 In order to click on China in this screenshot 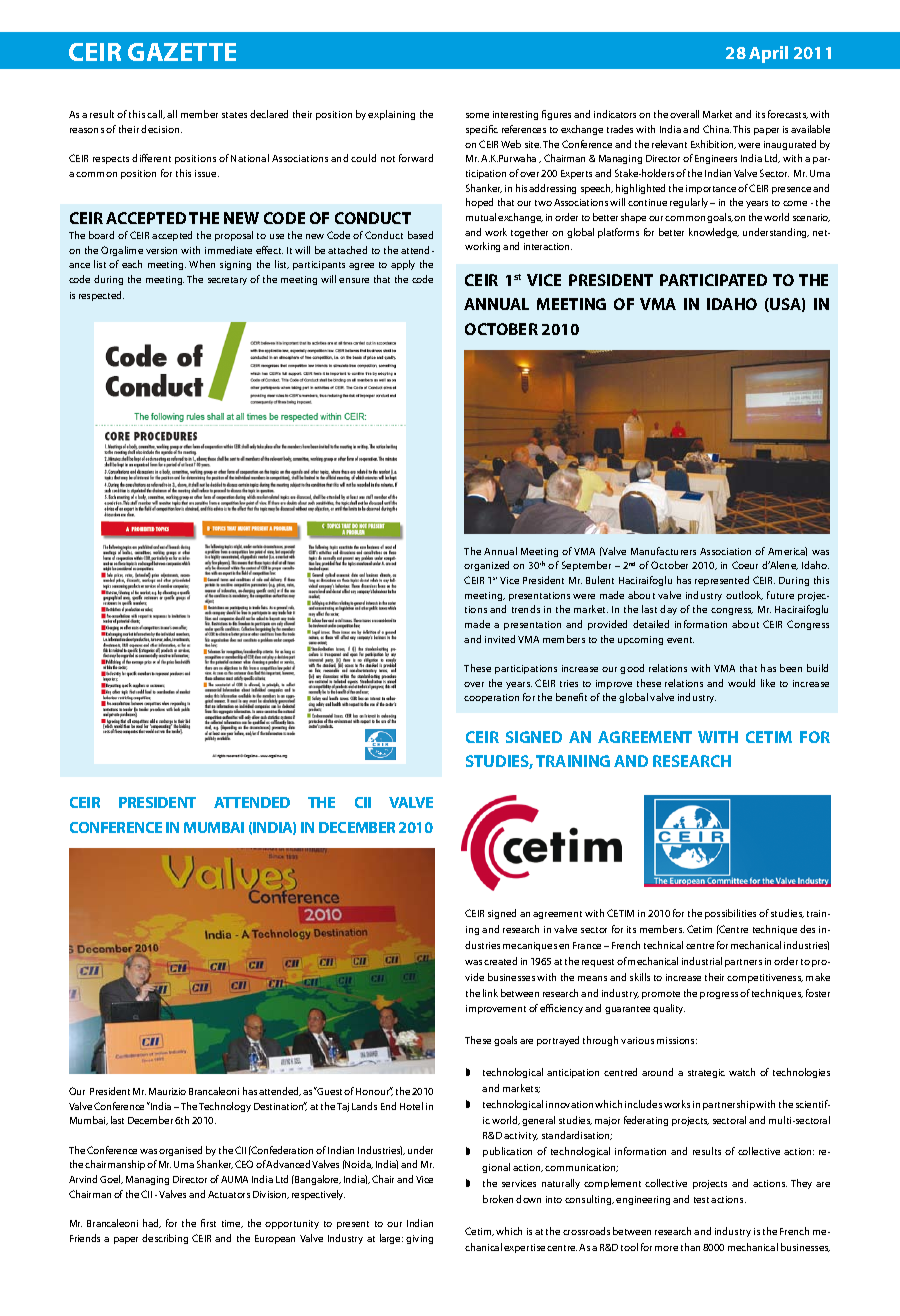, I will do `click(717, 129)`.
